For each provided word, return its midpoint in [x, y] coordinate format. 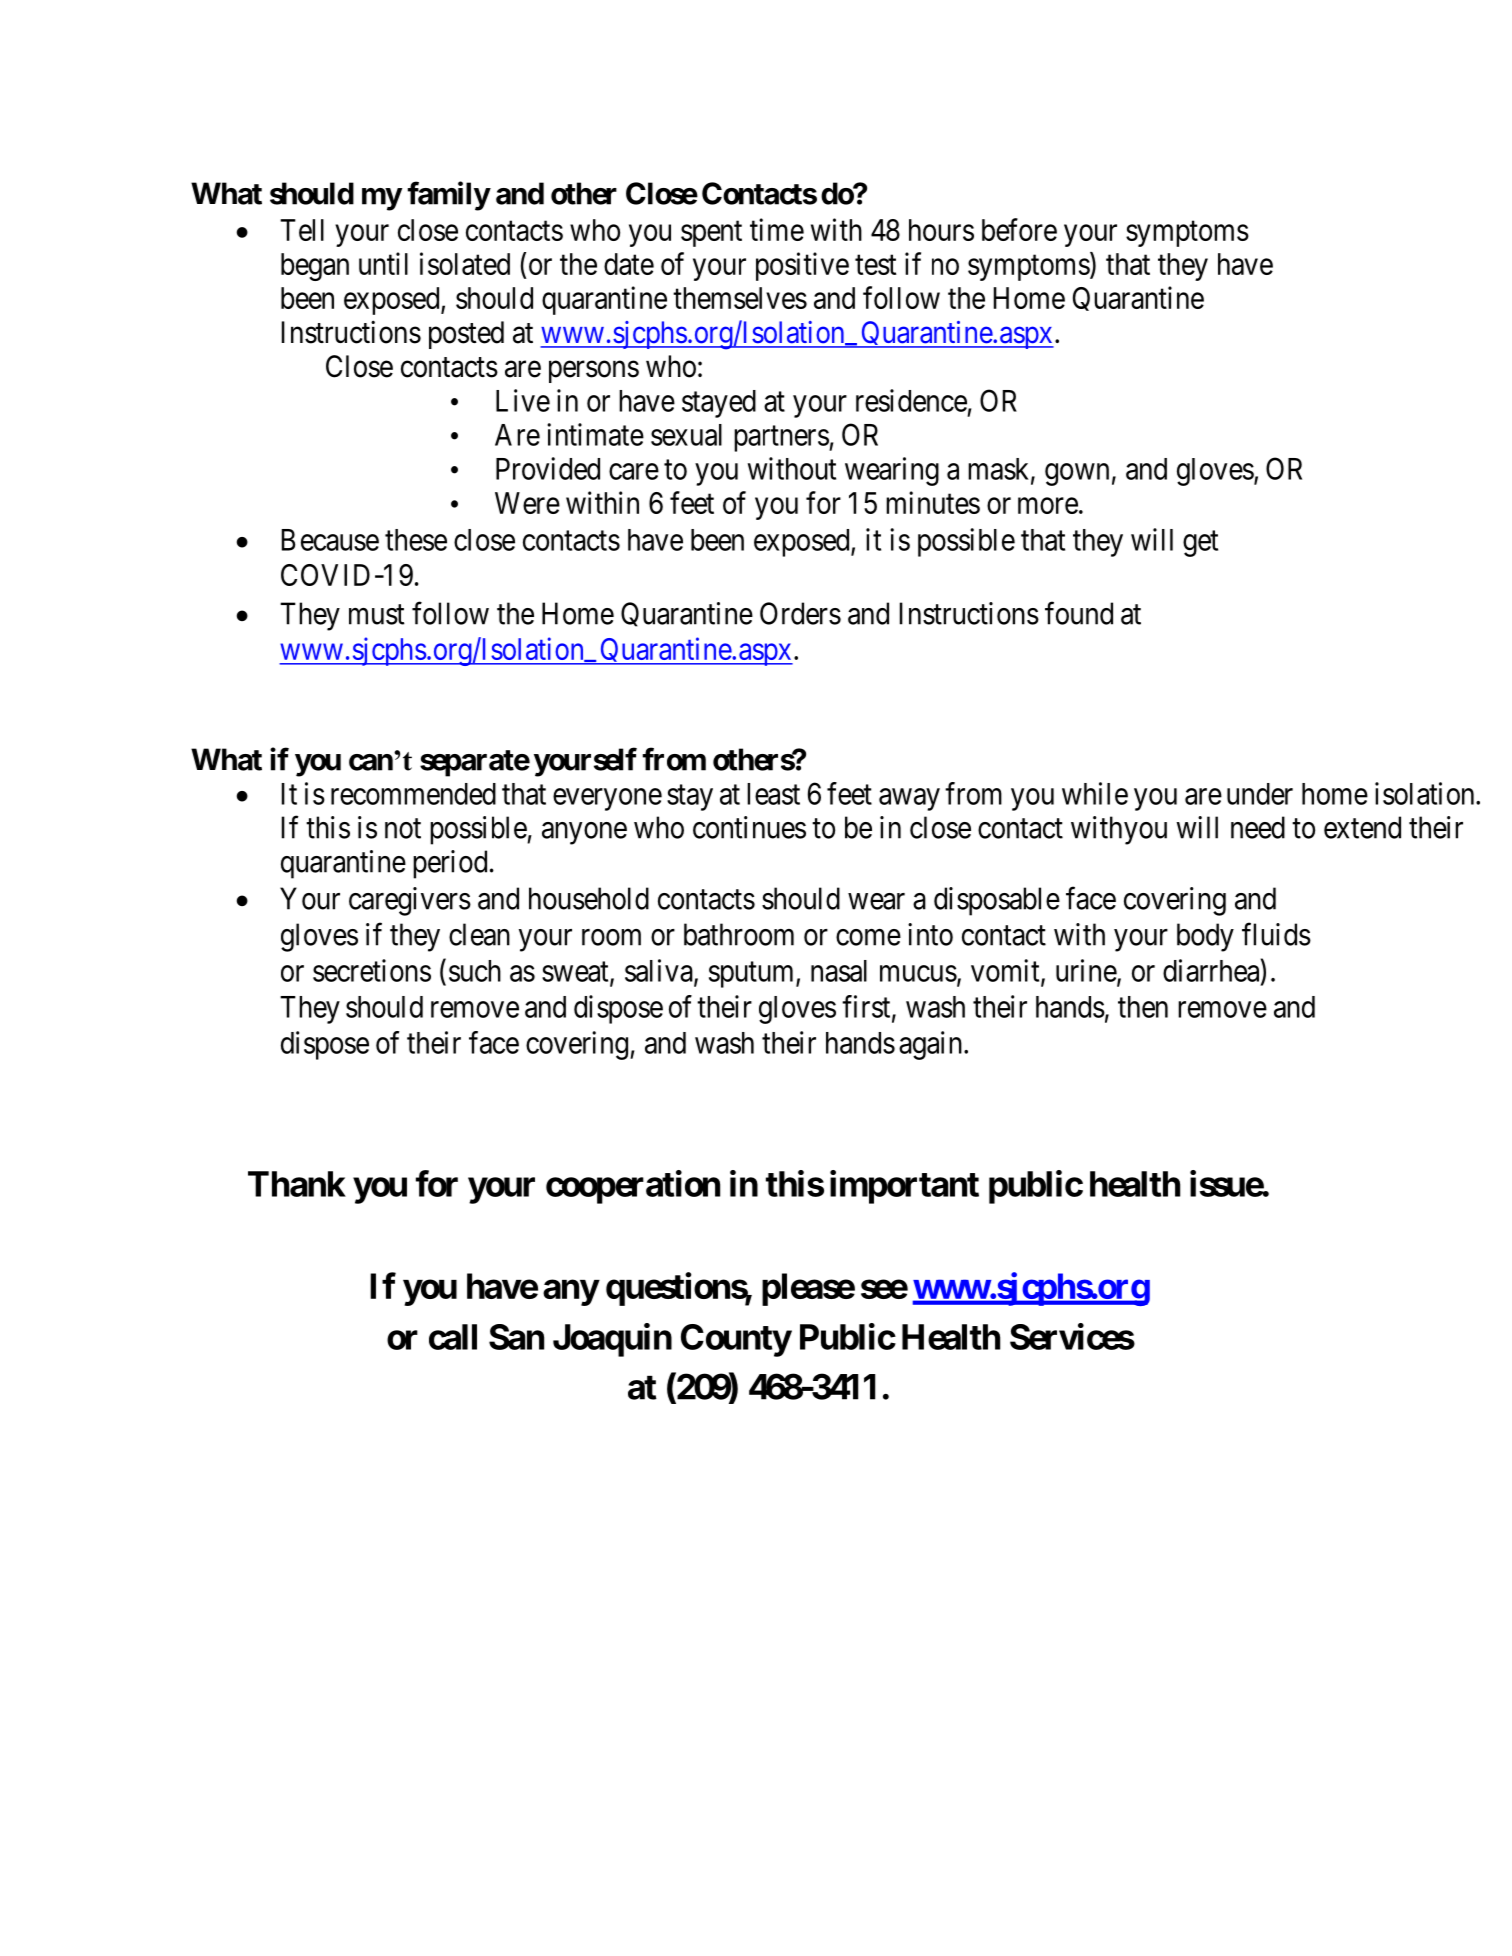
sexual [686, 435]
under [1260, 794]
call [453, 1337]
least [773, 794]
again [930, 1045]
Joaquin [612, 1340]
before [1019, 229]
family [448, 196]
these [416, 540]
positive [802, 266]
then [1143, 1007]
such [475, 971]
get [1200, 544]
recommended [413, 794]
